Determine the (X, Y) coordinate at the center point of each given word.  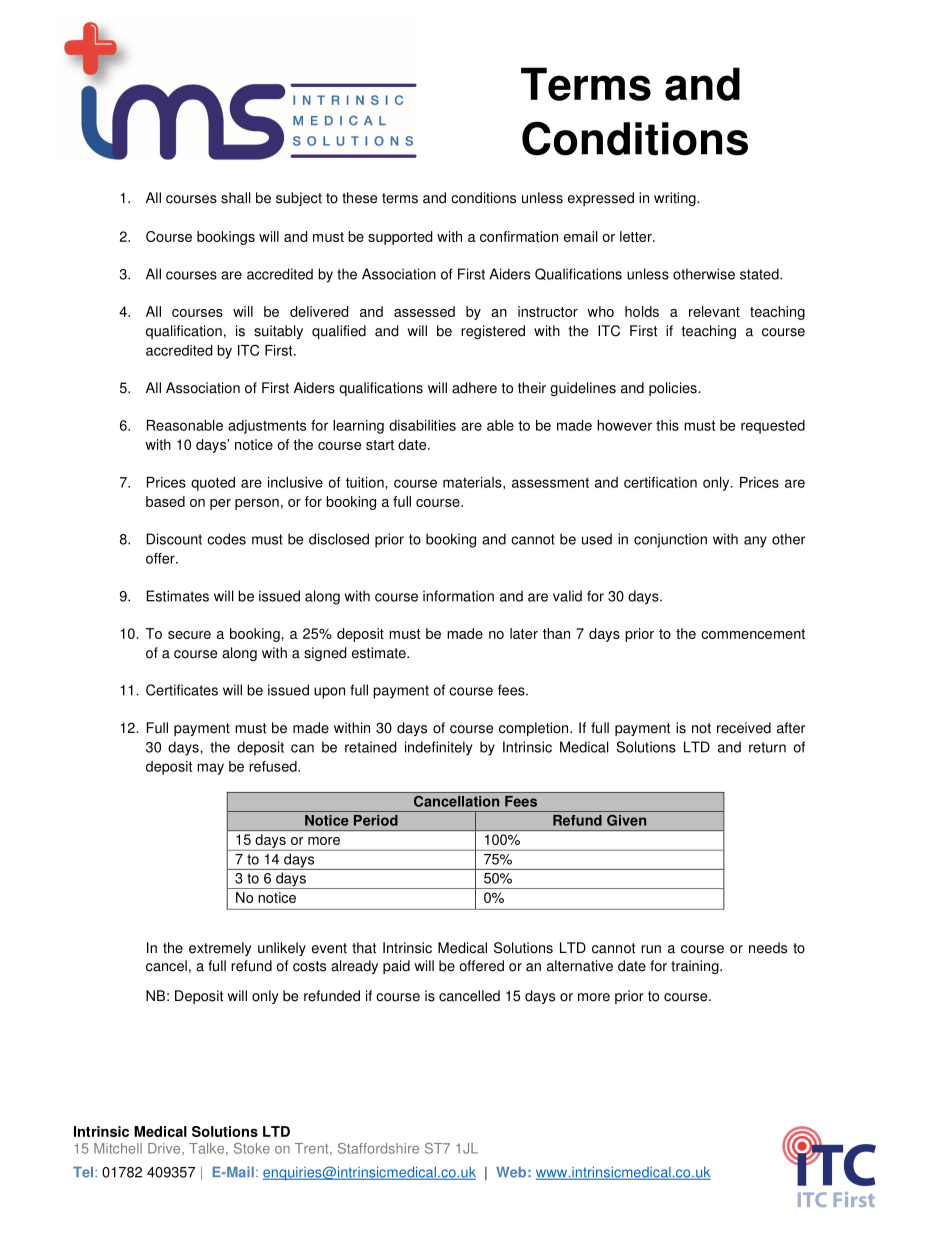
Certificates (182, 690)
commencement (753, 634)
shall (236, 198)
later (524, 633)
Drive (165, 1148)
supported (400, 238)
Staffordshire (378, 1148)
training (696, 967)
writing (676, 199)
